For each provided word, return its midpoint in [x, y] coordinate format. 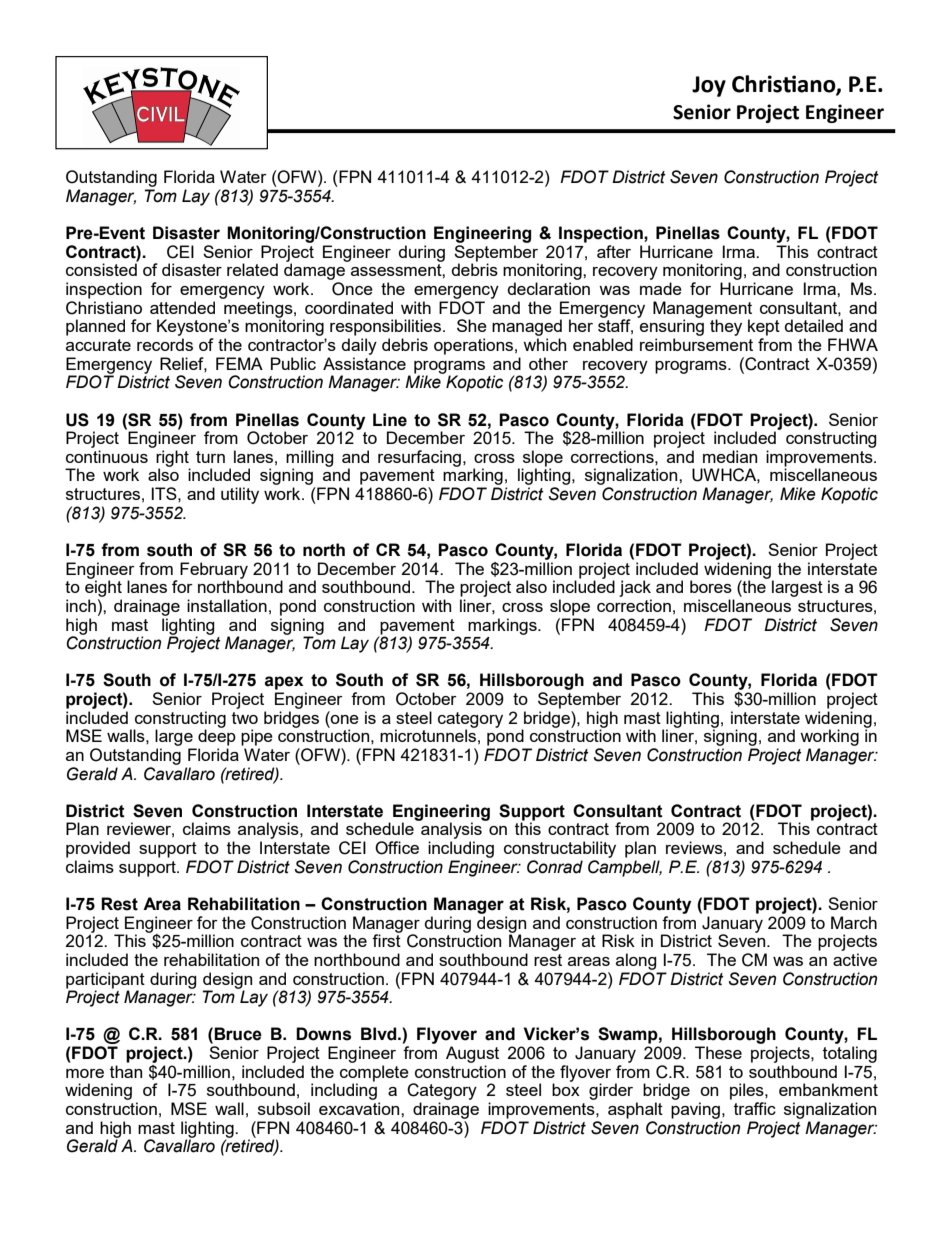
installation [227, 605]
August [472, 1054]
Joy [709, 86]
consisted [101, 269]
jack [635, 588]
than [126, 1071]
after [614, 251]
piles [748, 1091]
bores [711, 586]
